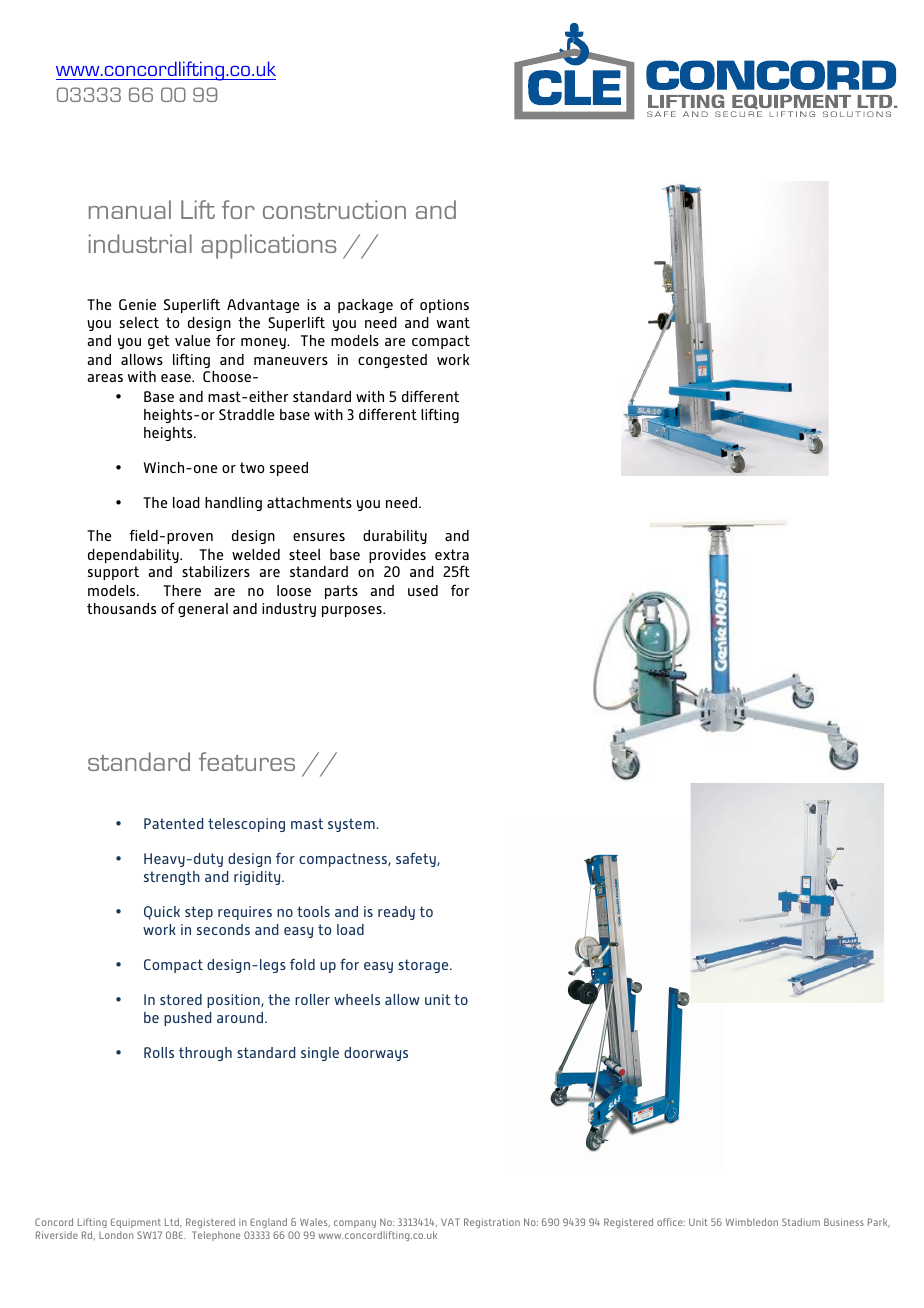  What do you see at coordinates (423, 590) in the image?
I see `used` at bounding box center [423, 590].
